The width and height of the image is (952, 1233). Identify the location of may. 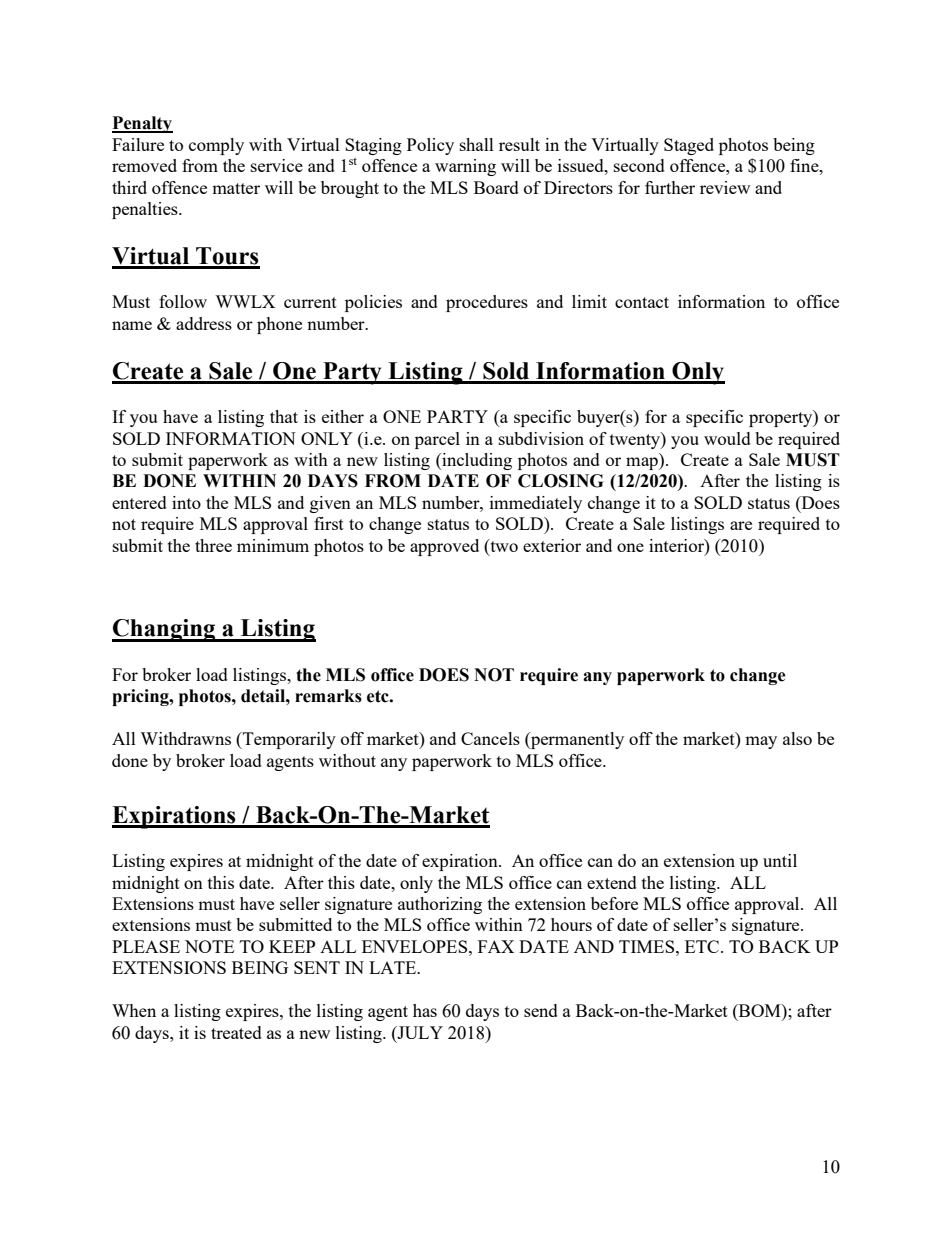
(761, 742).
